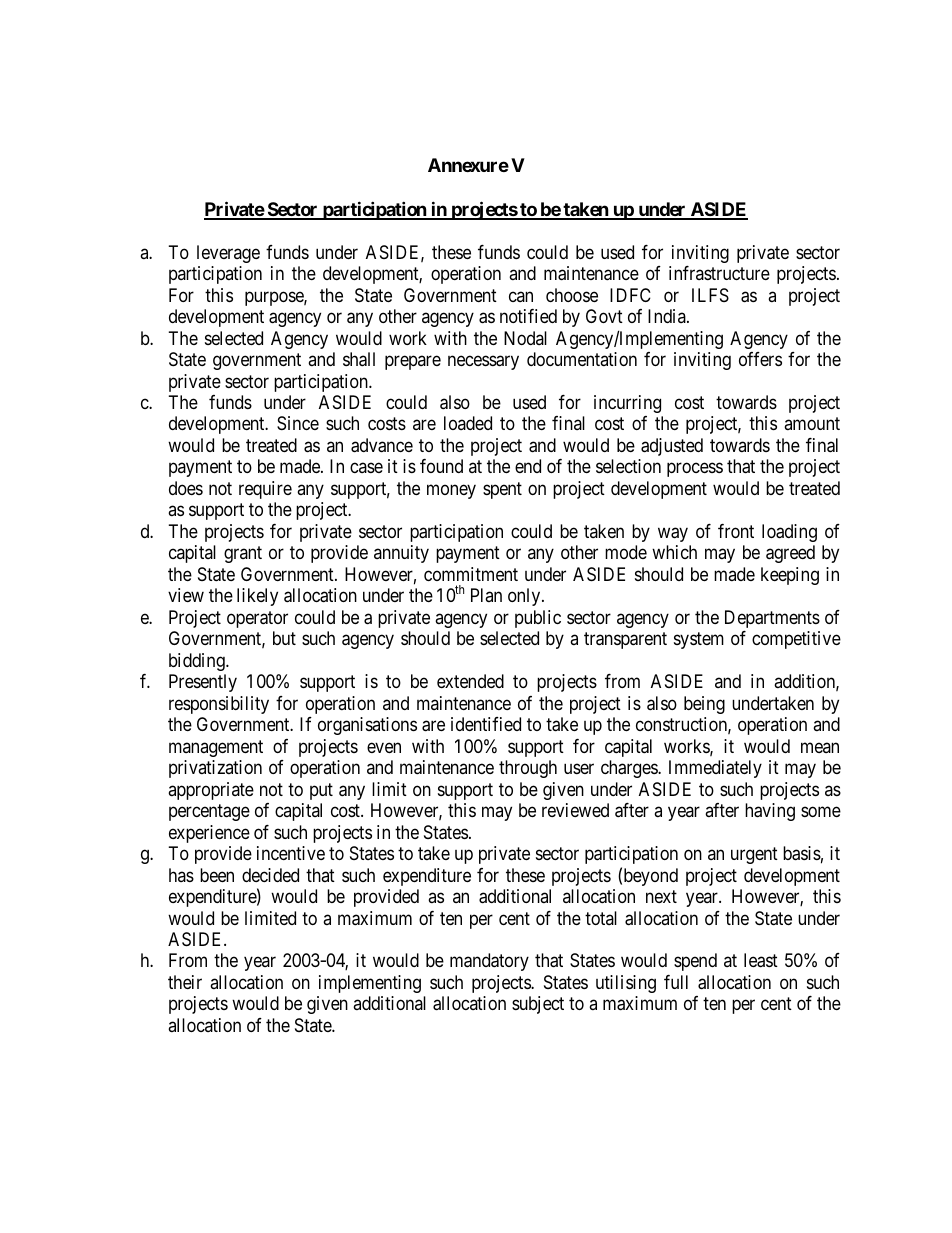  I want to click on leverage, so click(228, 254).
